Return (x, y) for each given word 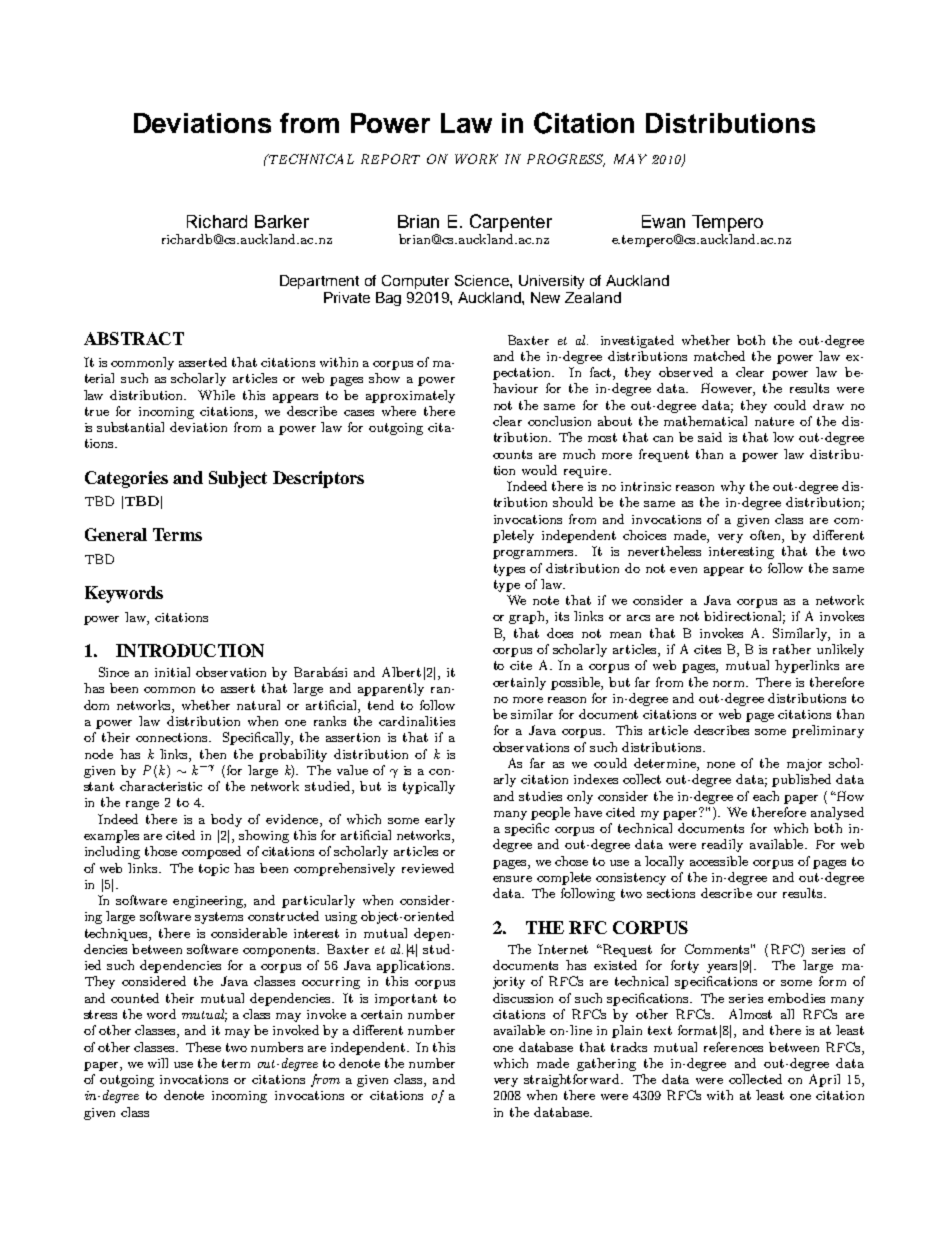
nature (774, 421)
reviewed (428, 868)
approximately (410, 396)
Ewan (663, 221)
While (216, 395)
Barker (282, 221)
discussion (523, 998)
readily (722, 845)
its (562, 616)
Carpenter (511, 224)
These (203, 1047)
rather (792, 649)
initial (172, 672)
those (161, 851)
